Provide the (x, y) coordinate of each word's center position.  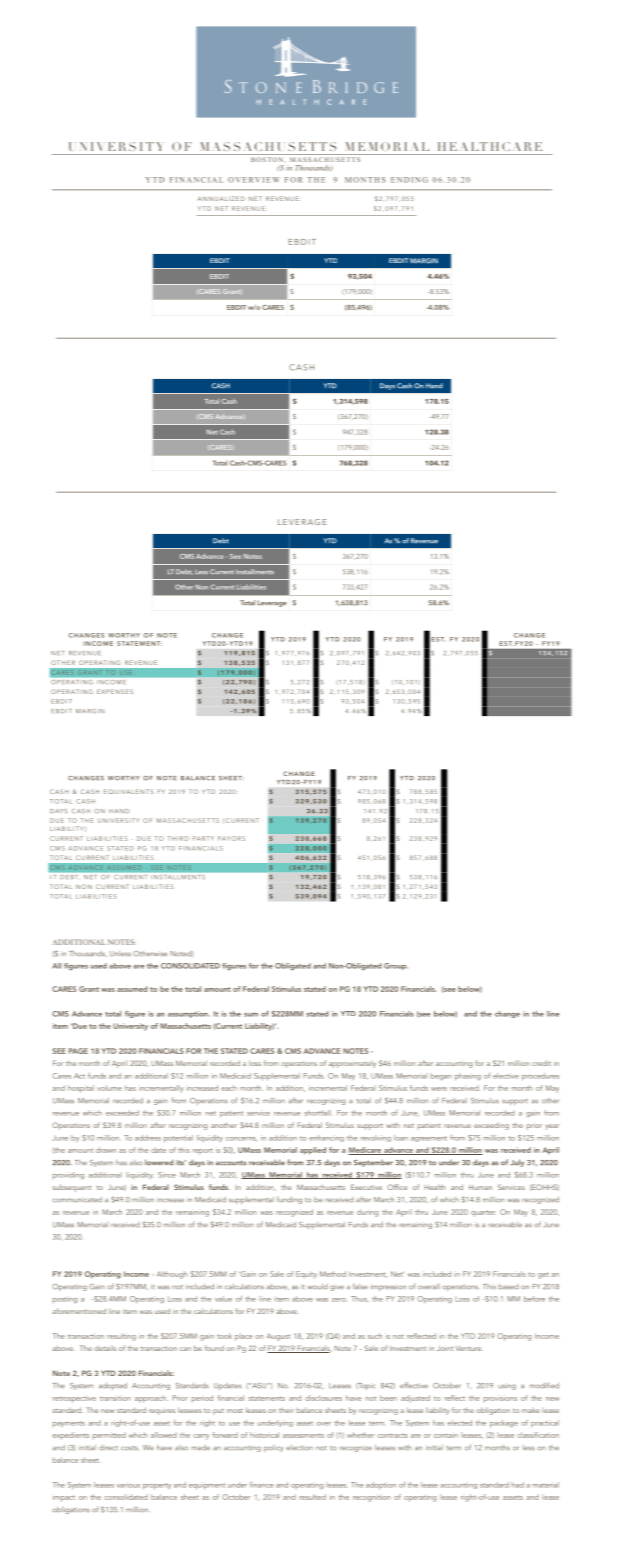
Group (396, 966)
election (299, 1448)
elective (506, 1076)
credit (541, 1063)
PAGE (78, 1051)
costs (129, 1448)
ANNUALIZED (221, 198)
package (504, 1424)
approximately (352, 1064)
